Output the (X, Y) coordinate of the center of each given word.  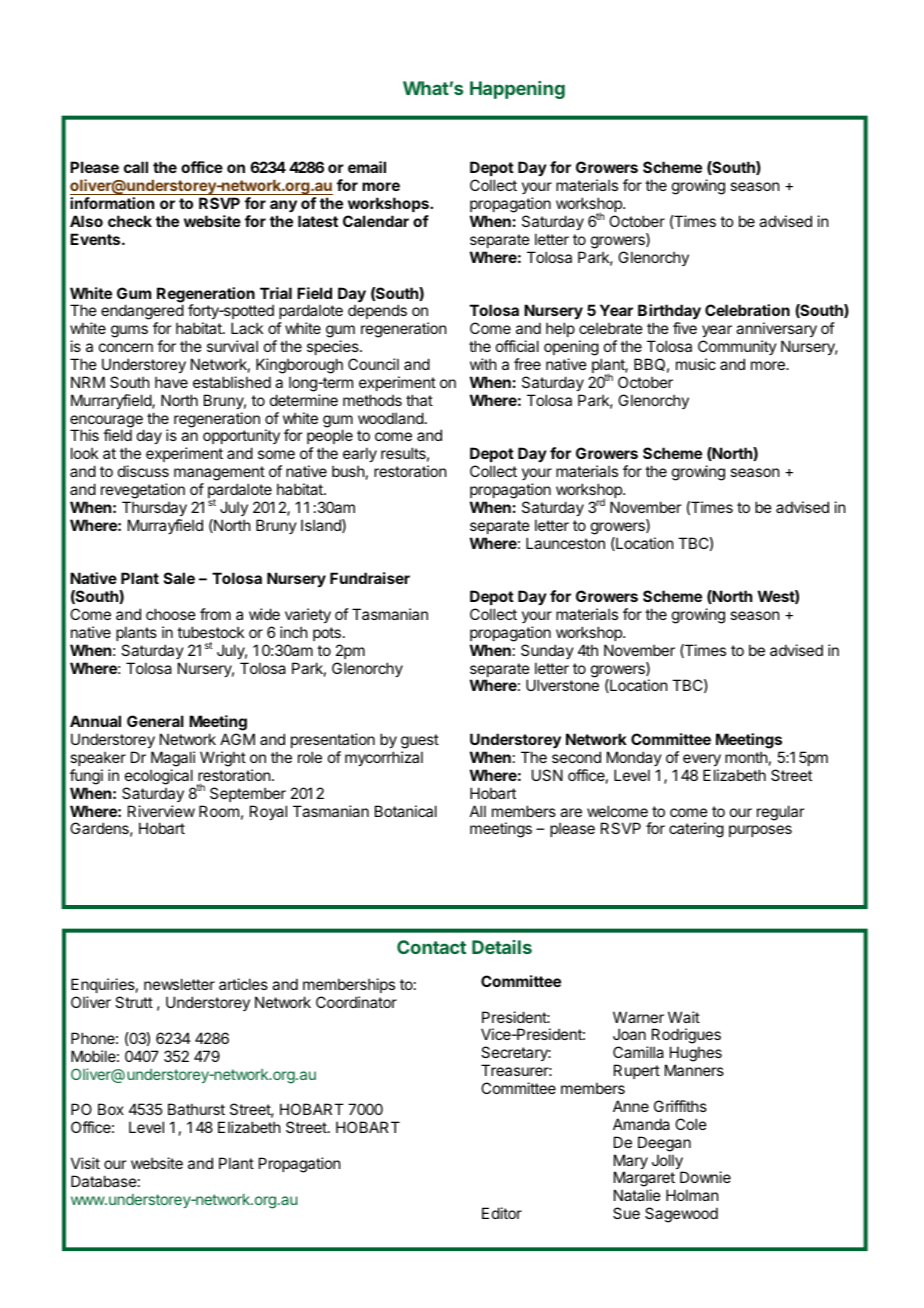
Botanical (406, 811)
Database (104, 1181)
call (136, 167)
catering (696, 830)
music (696, 364)
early (360, 456)
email (367, 167)
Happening (517, 90)
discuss (143, 471)
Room (219, 811)
